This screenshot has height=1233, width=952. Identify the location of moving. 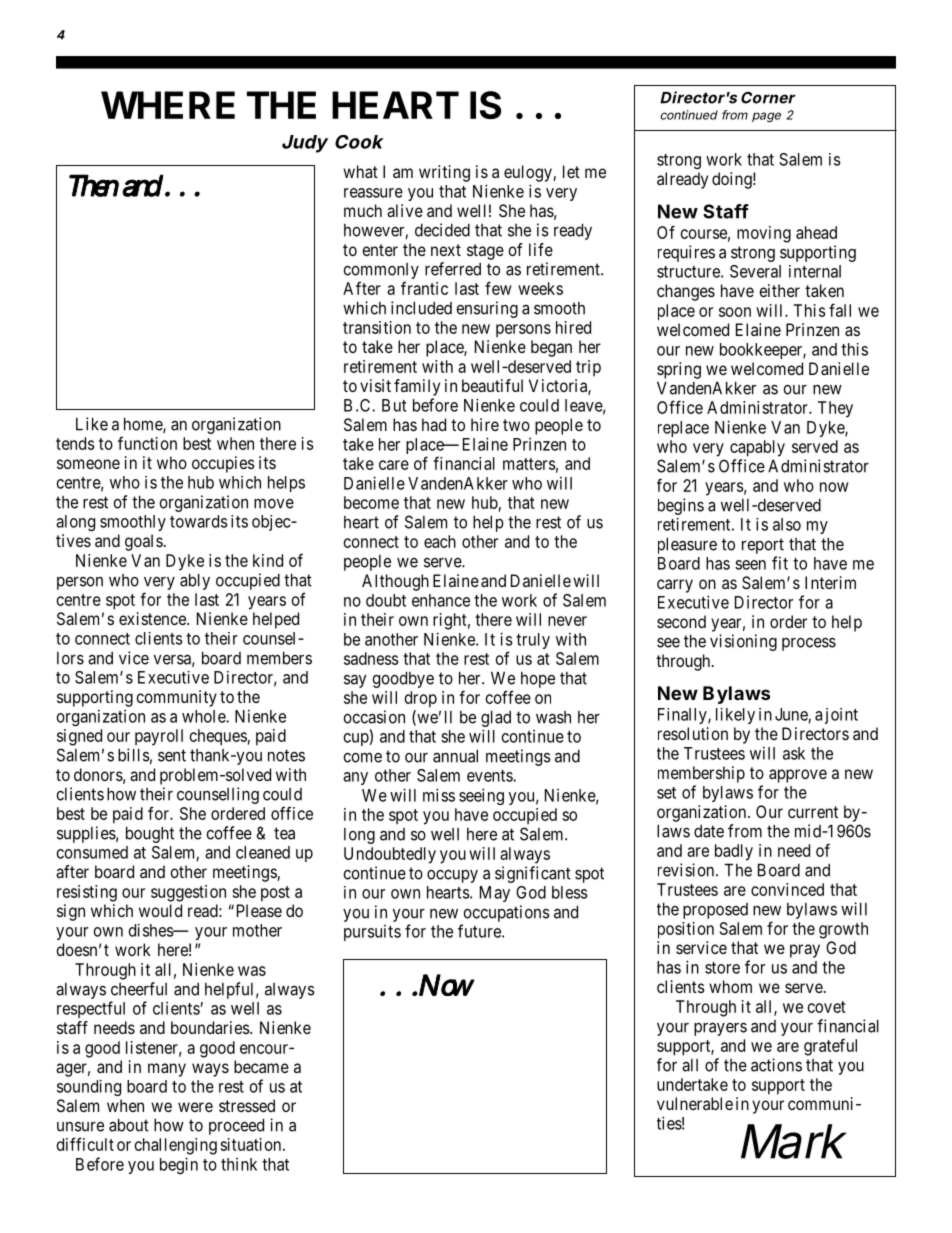
(764, 234).
